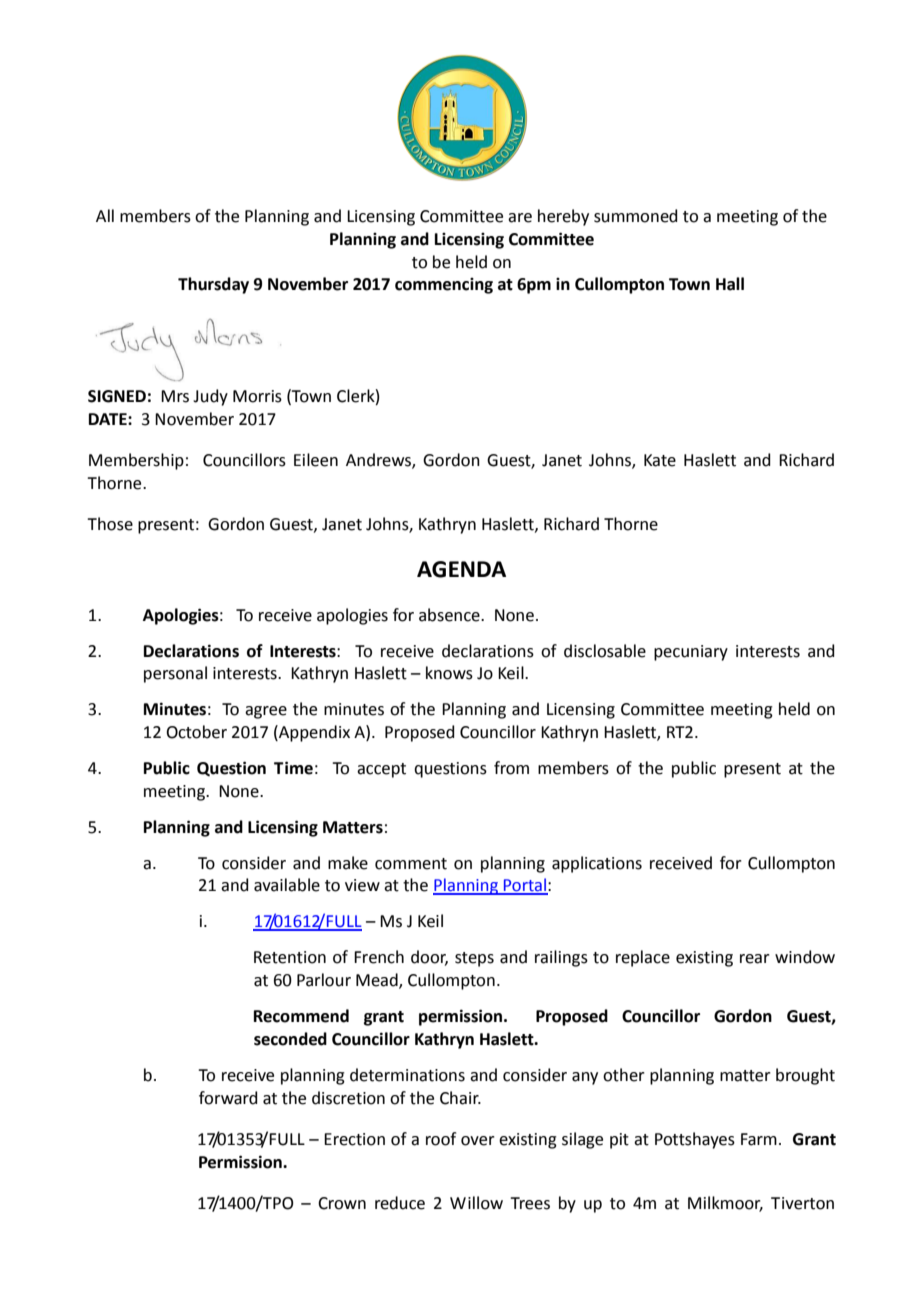  Describe the element at coordinates (755, 959) in the screenshot. I see `rear` at that location.
